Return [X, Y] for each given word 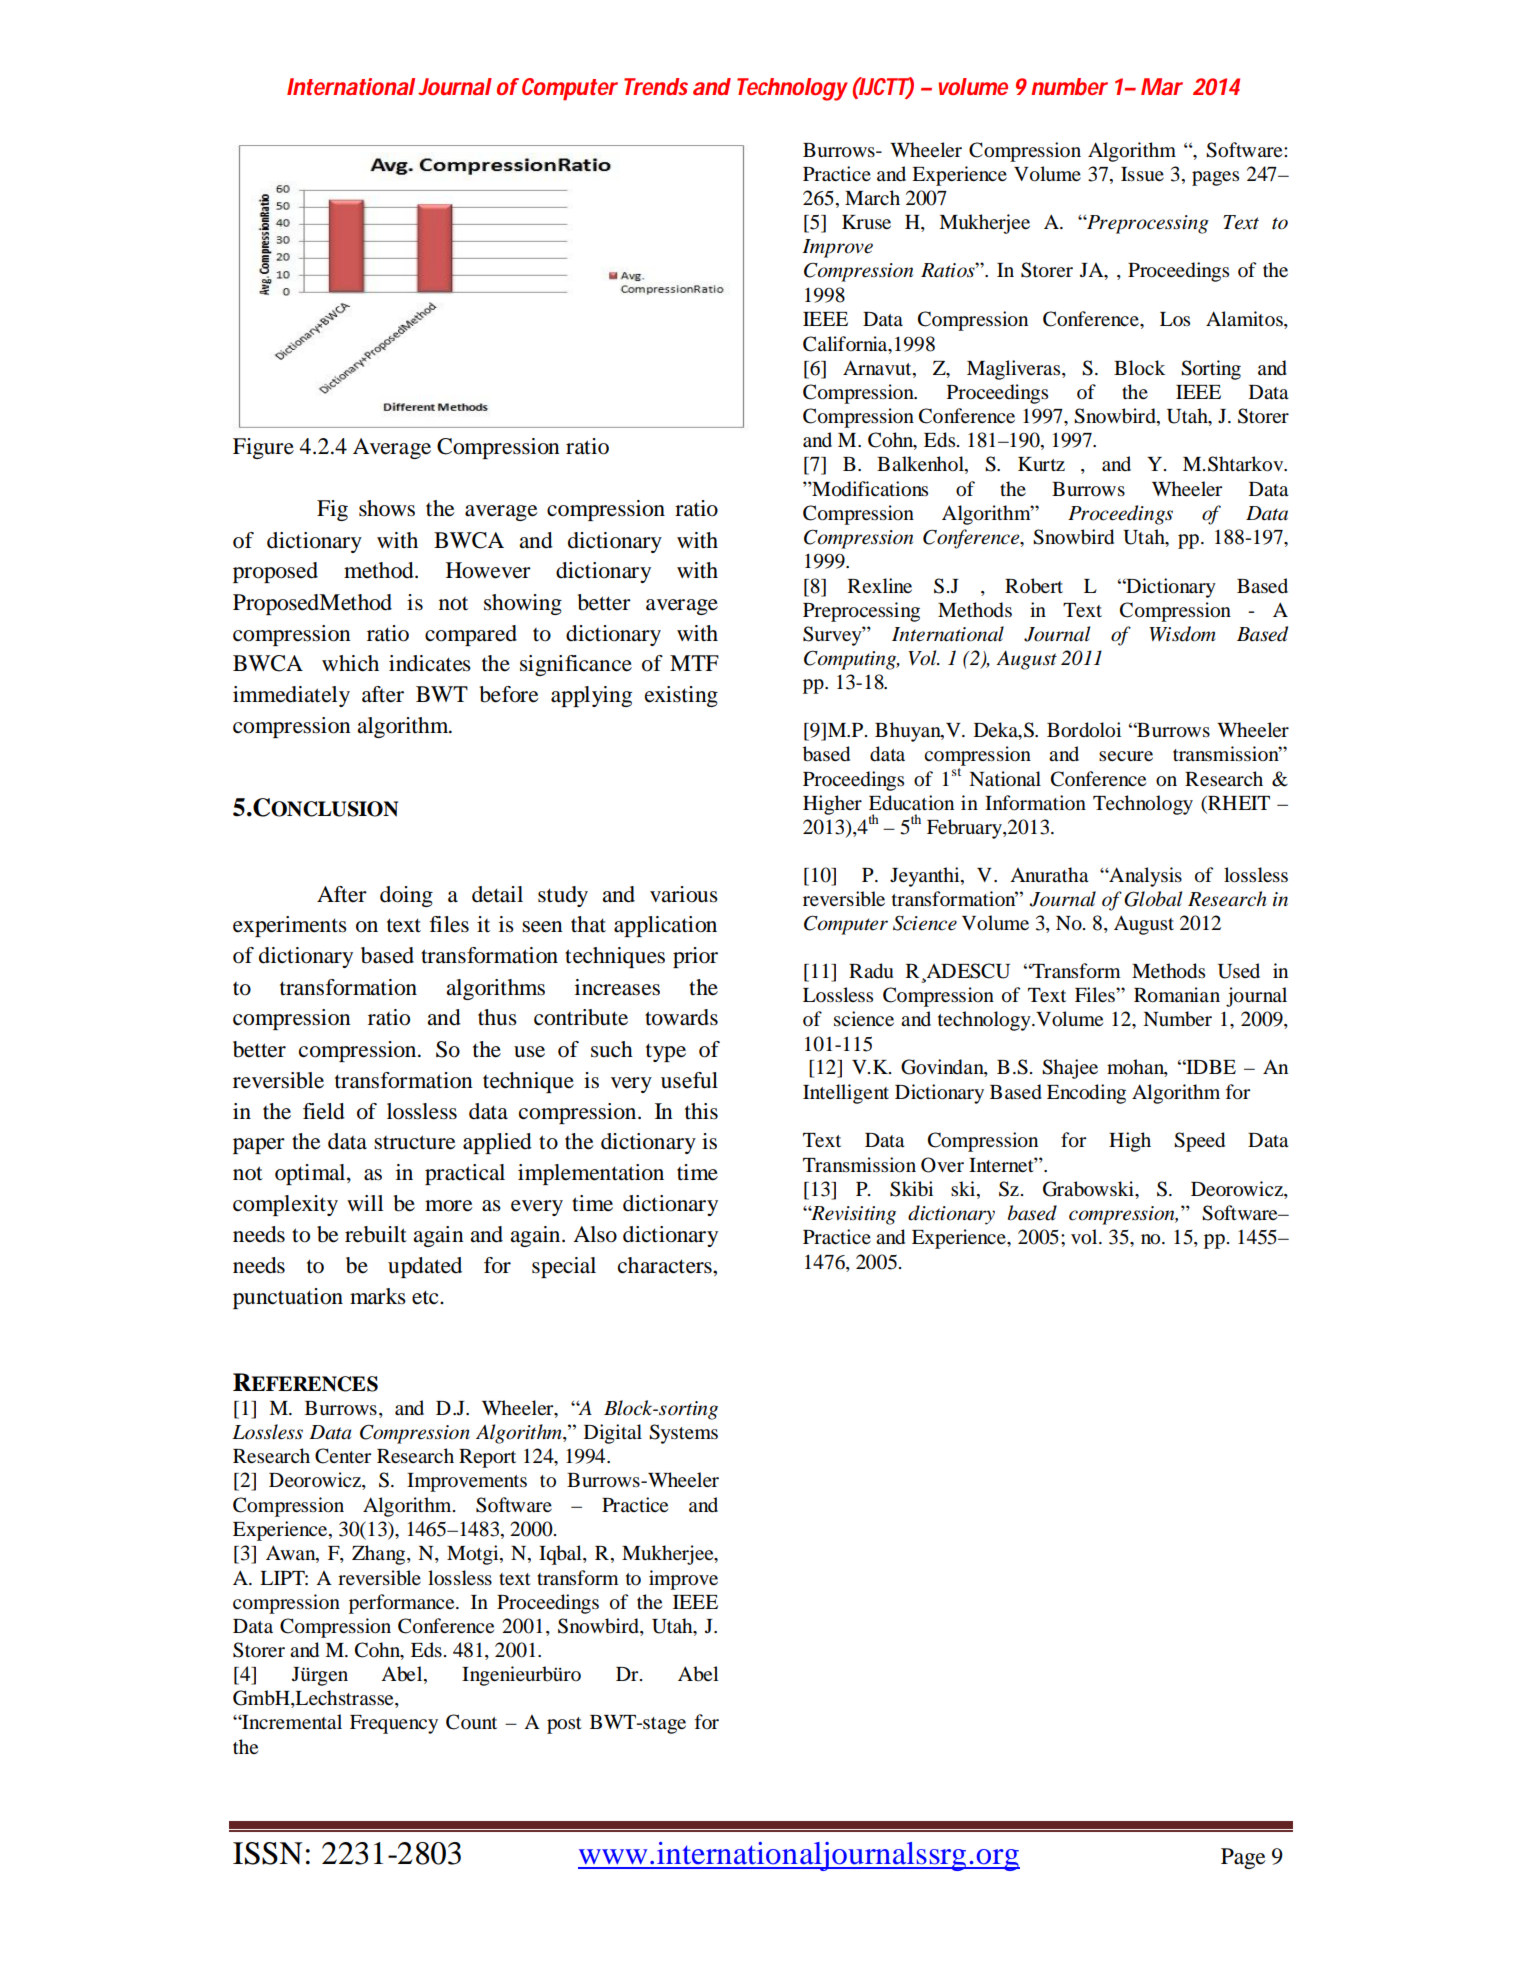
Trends [656, 86]
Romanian [1177, 995]
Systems [683, 1434]
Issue [1142, 174]
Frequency [394, 1724]
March [872, 198]
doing [406, 896]
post [564, 1725]
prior [695, 957]
